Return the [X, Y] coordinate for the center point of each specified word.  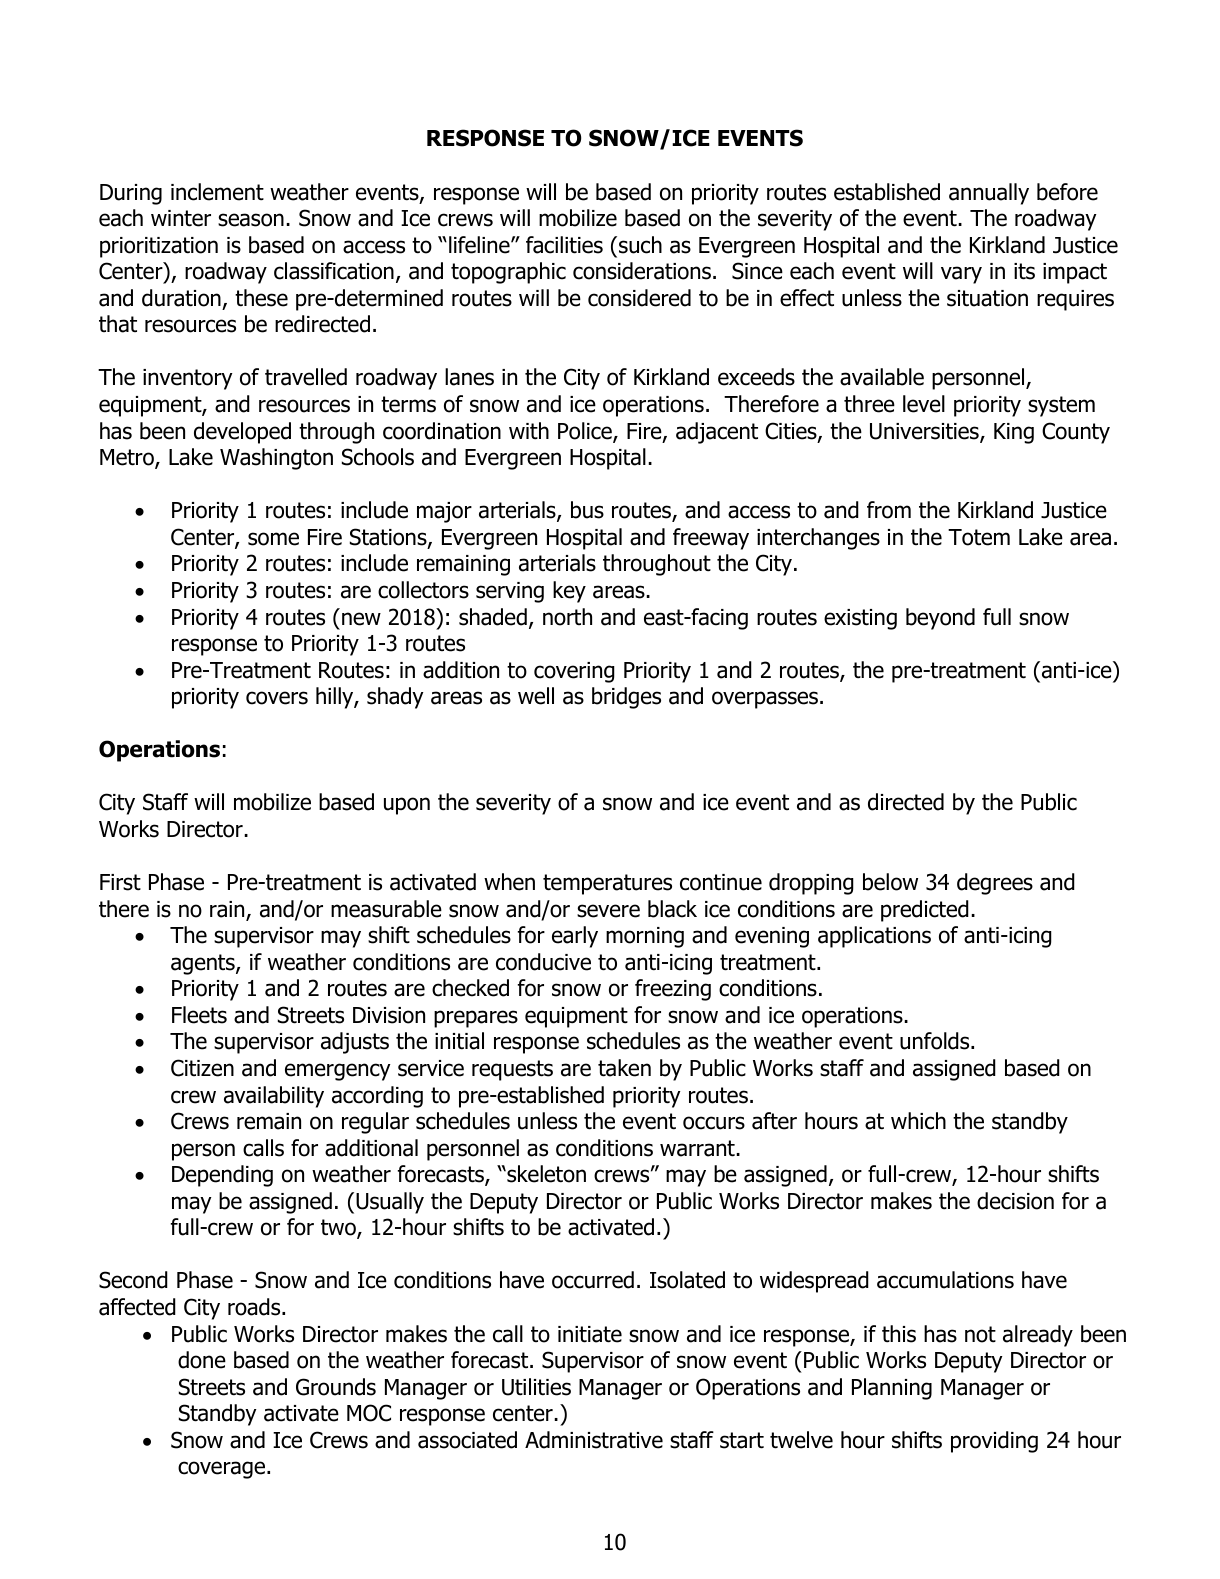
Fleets [199, 1015]
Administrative [594, 1440]
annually [989, 194]
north [567, 617]
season [251, 220]
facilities [564, 245]
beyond [940, 619]
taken [624, 1068]
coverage [223, 1470]
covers [277, 698]
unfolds [936, 1041]
